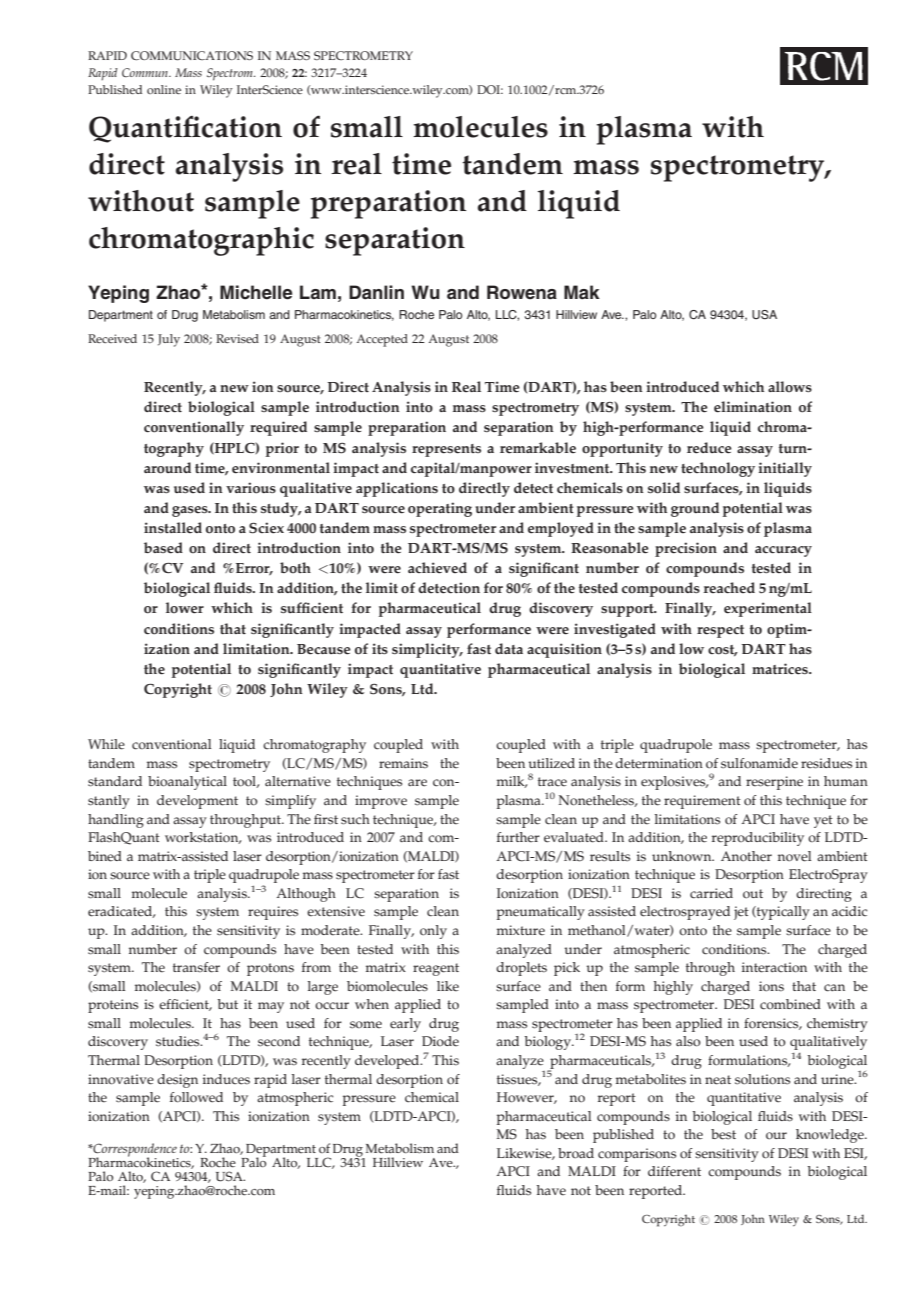 Image resolution: width=924 pixels, height=1308 pixels. I want to click on allows, so click(790, 387).
